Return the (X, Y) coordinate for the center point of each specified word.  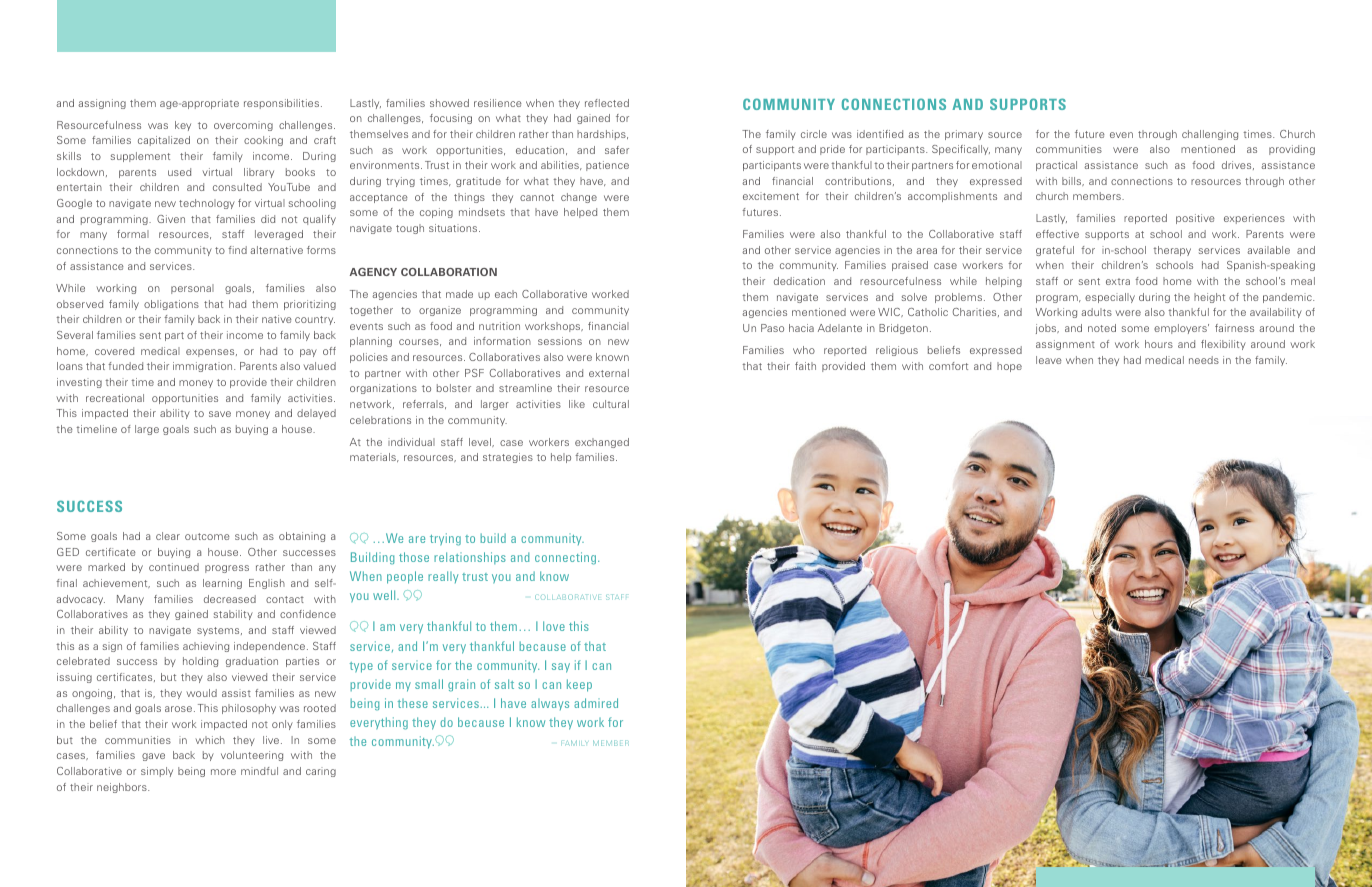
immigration (204, 367)
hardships (602, 135)
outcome (207, 536)
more (223, 772)
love (554, 626)
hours (1159, 344)
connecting (567, 558)
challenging (1210, 135)
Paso (772, 328)
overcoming (243, 126)
